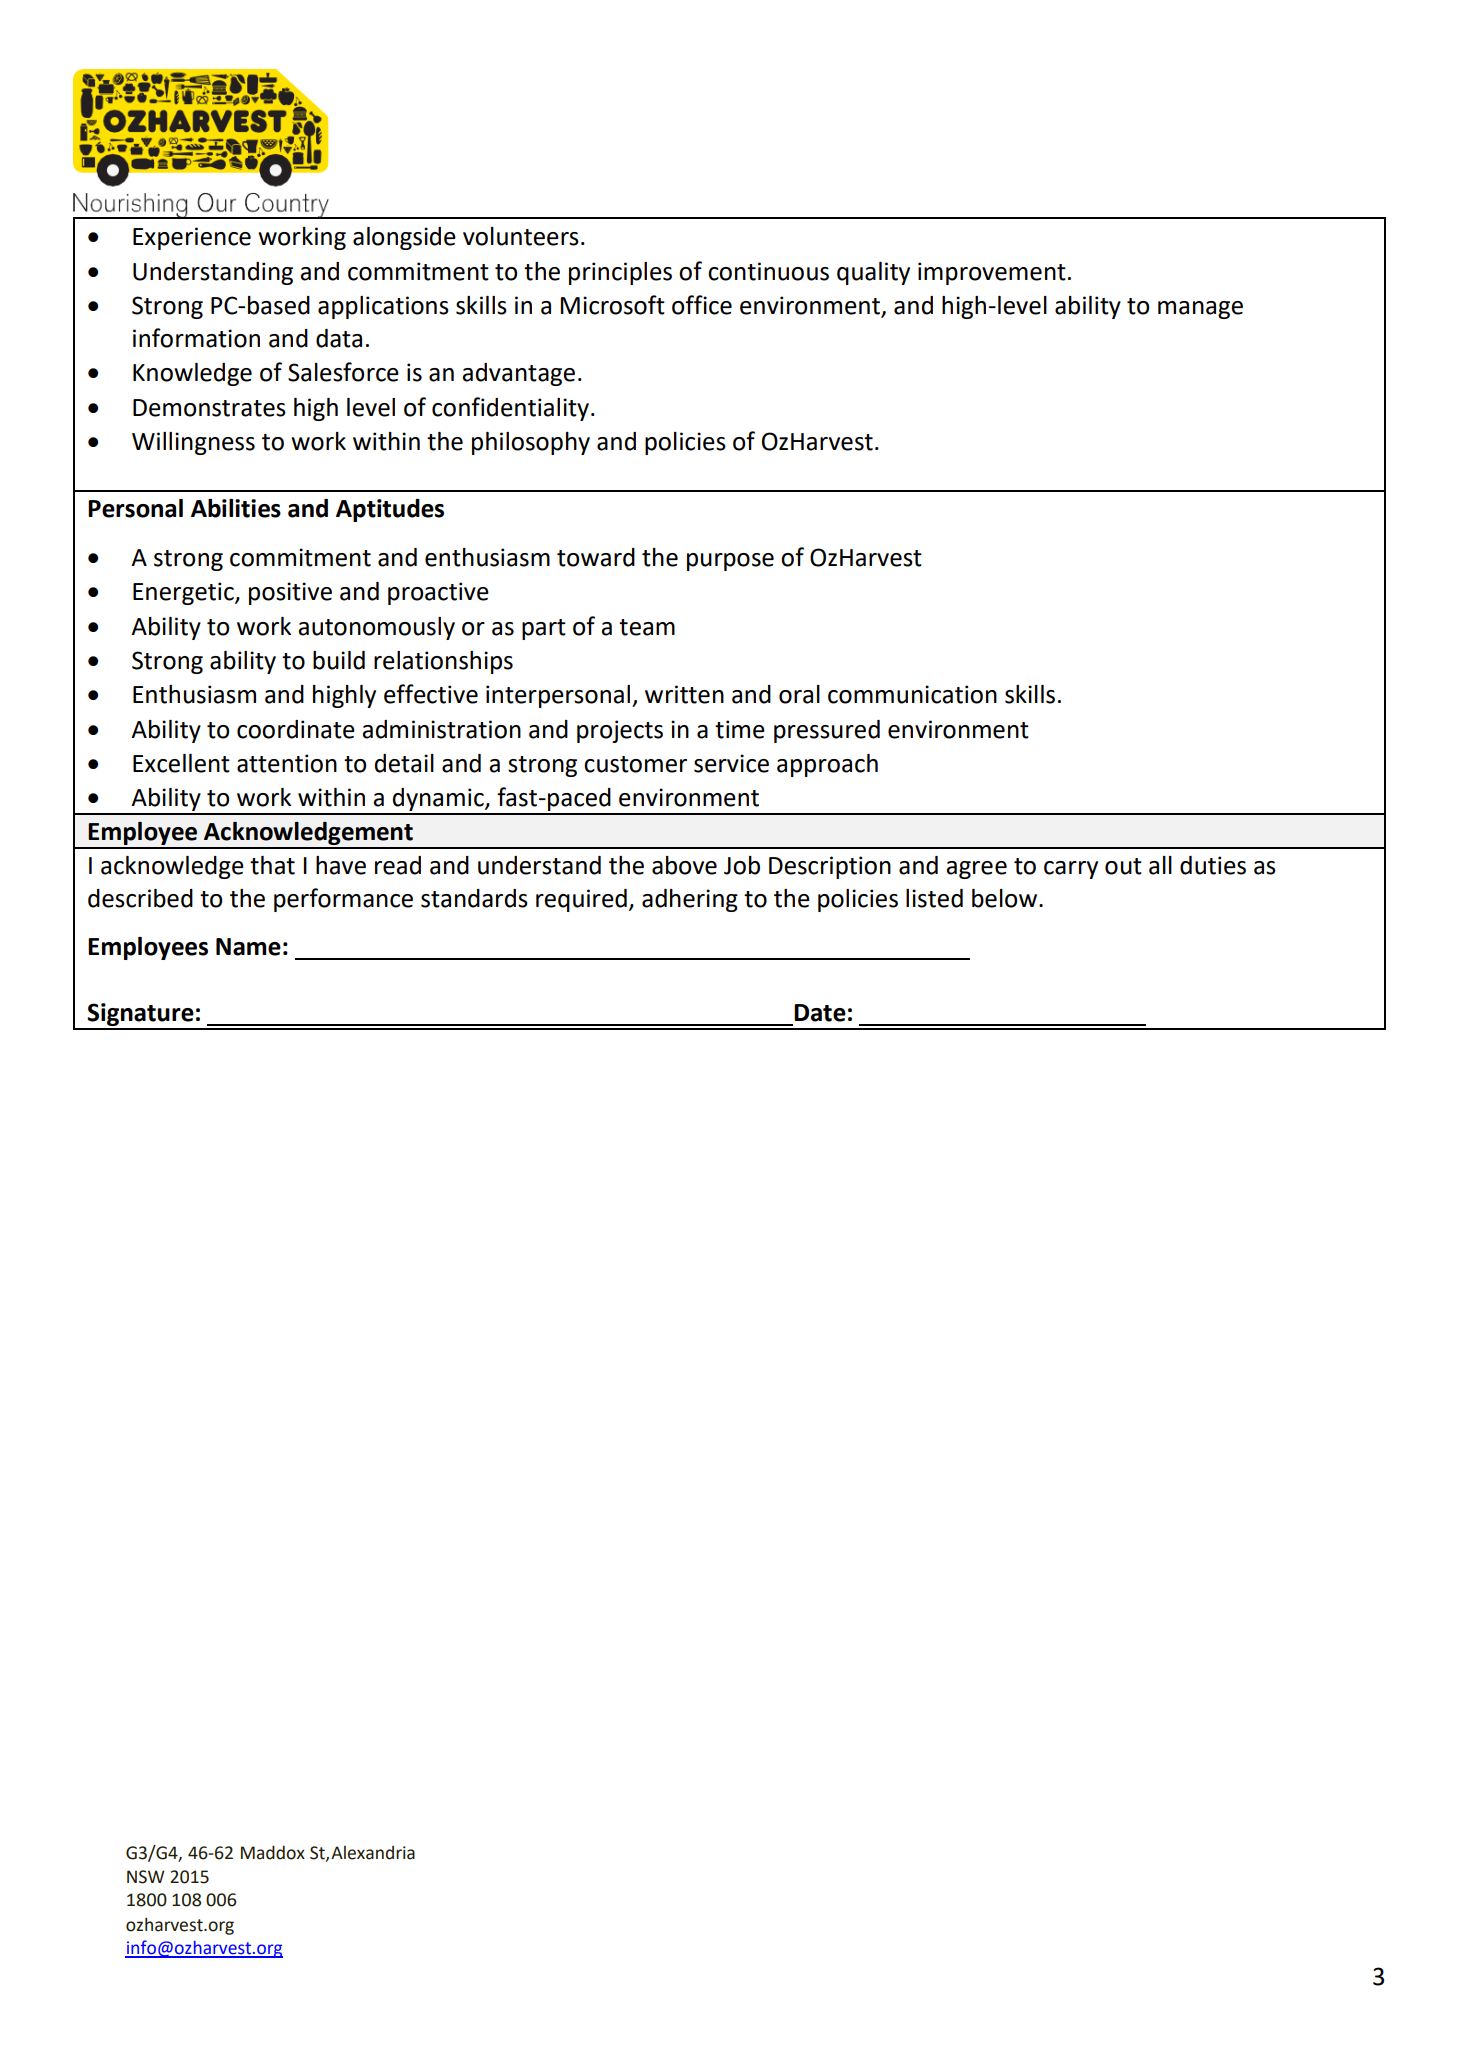 Image resolution: width=1459 pixels, height=2062 pixels. I want to click on Maddox, so click(273, 1852).
